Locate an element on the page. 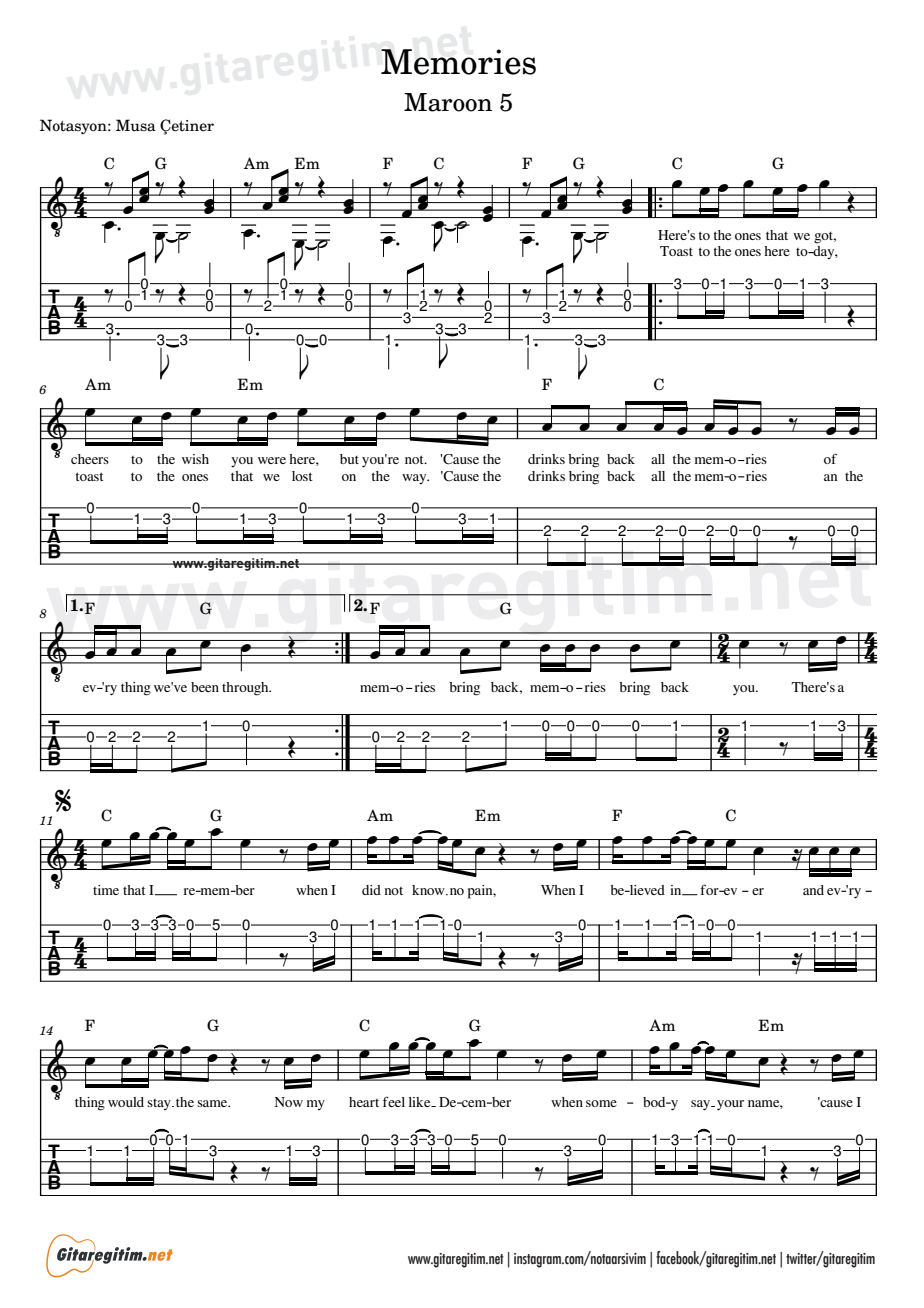  wish is located at coordinates (195, 459).
